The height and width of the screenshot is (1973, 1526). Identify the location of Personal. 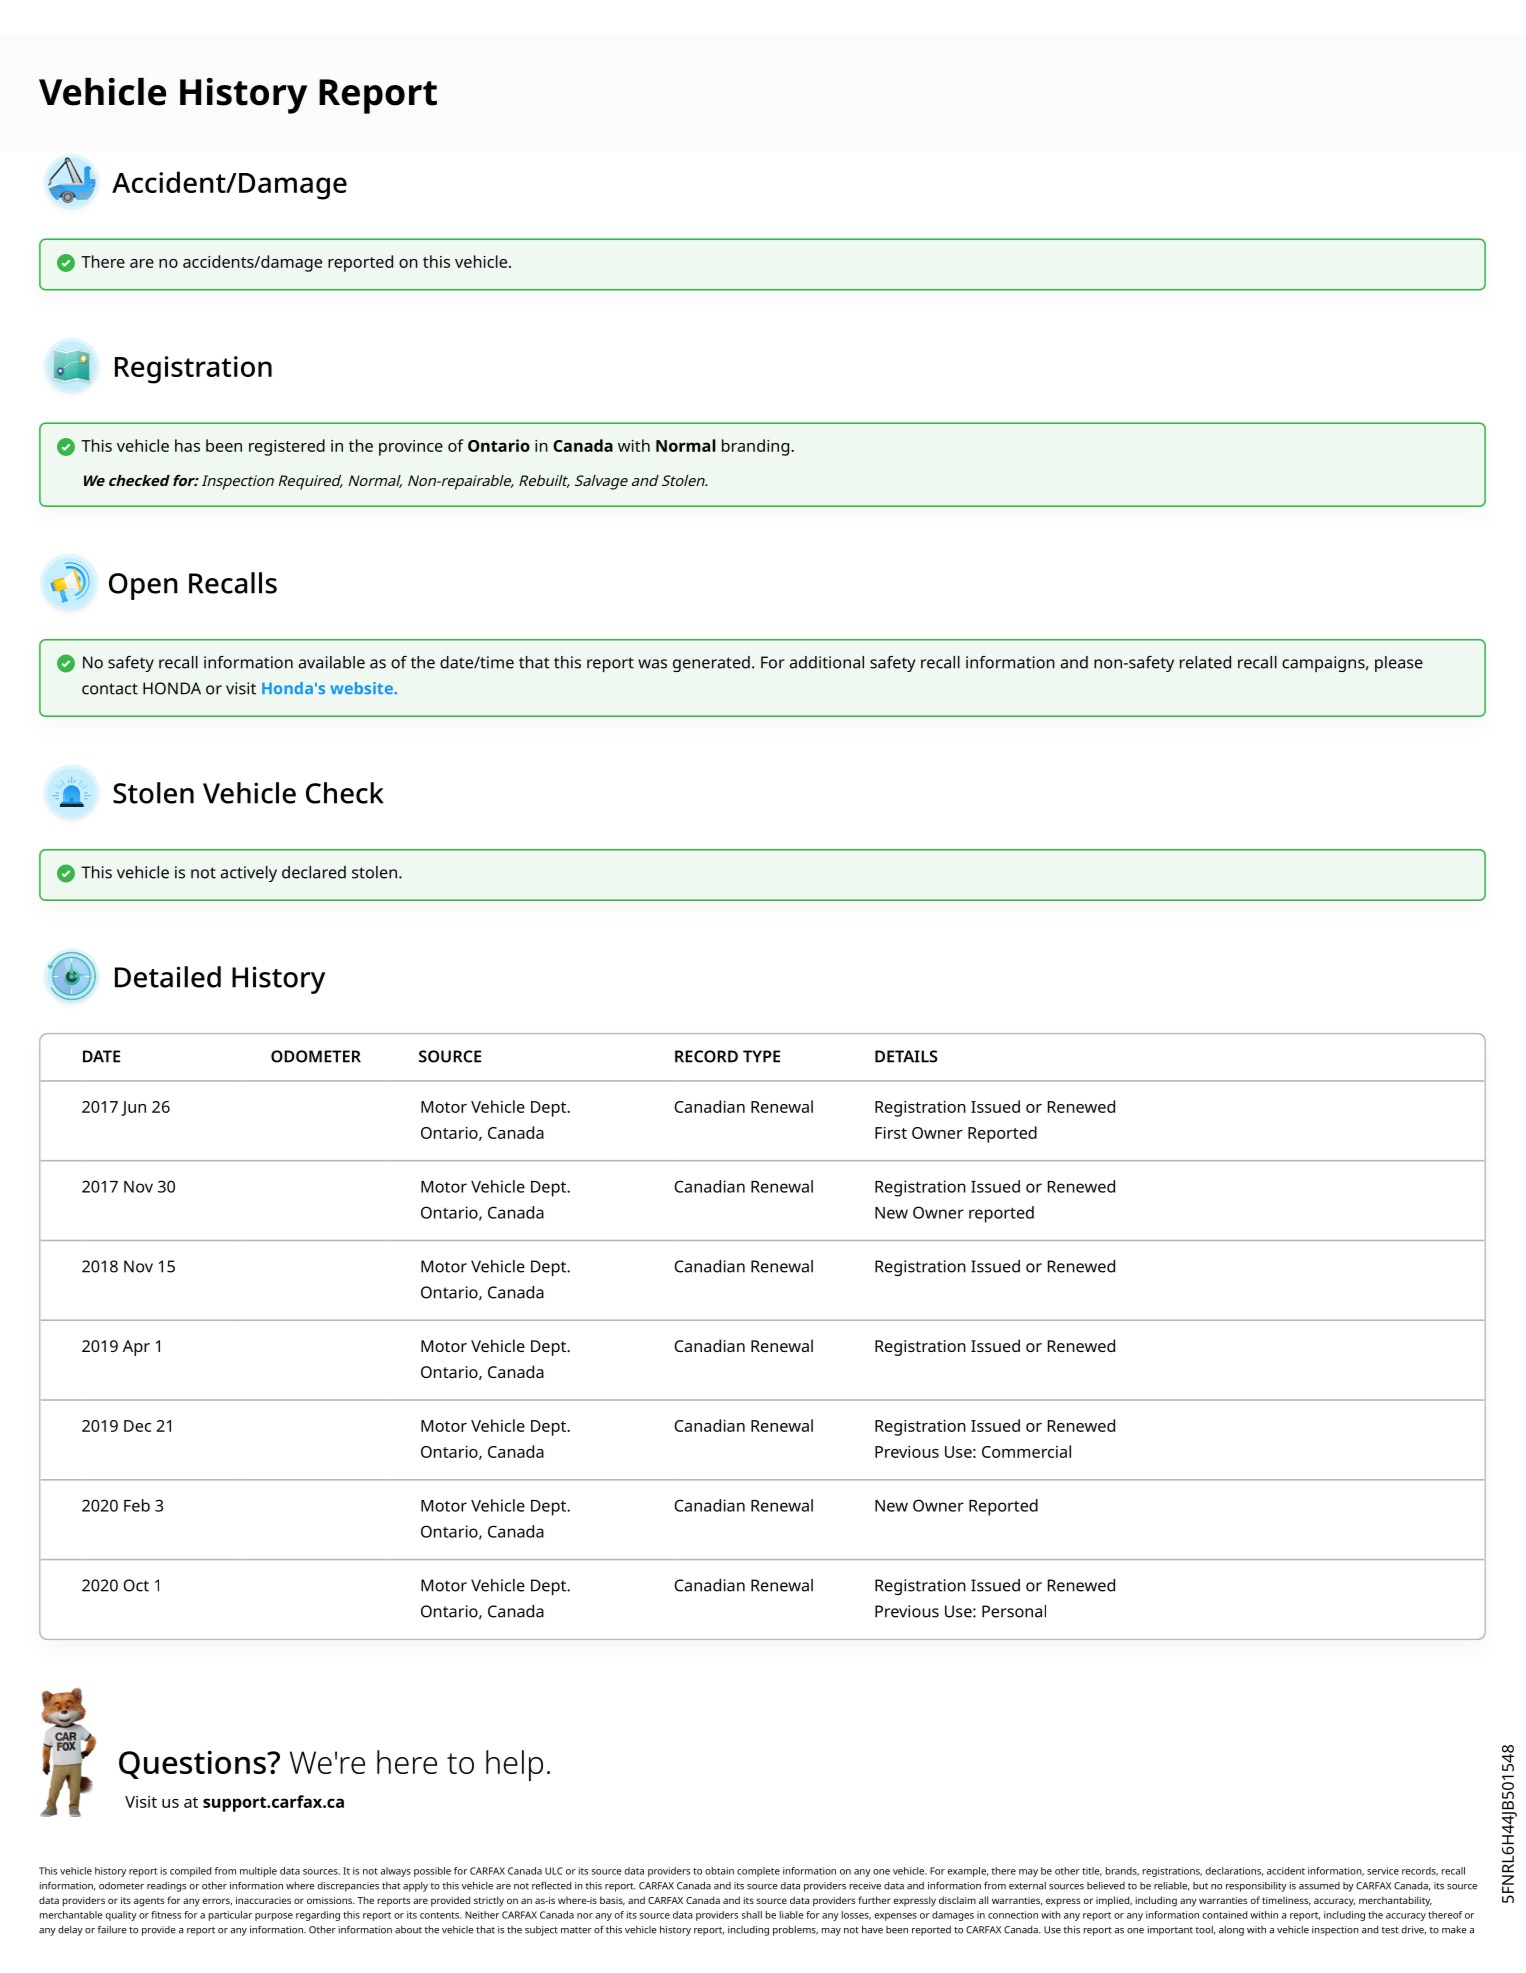
(1014, 1611).
